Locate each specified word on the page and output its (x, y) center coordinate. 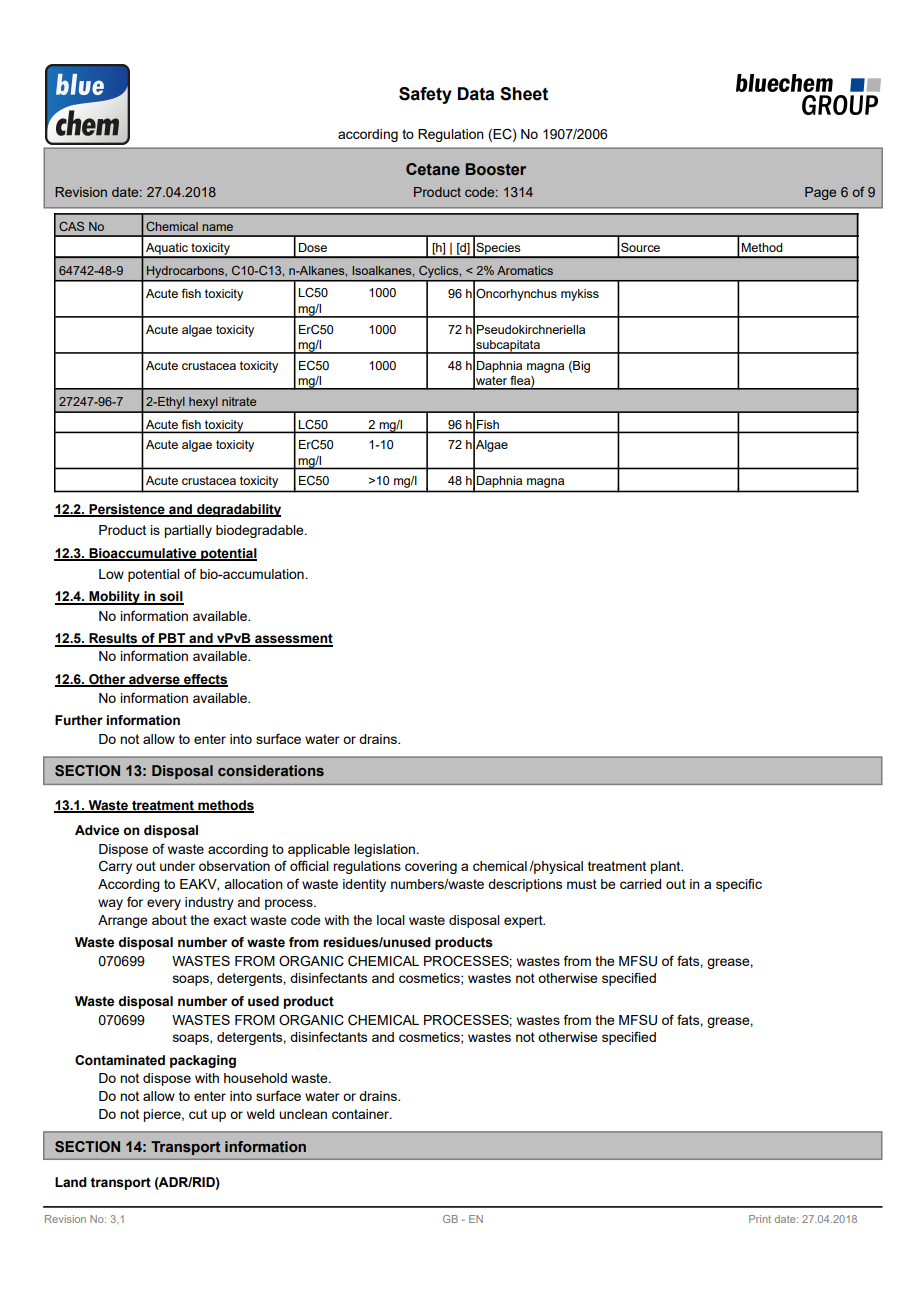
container (362, 1114)
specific (739, 885)
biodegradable (261, 531)
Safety (425, 95)
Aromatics (525, 270)
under (177, 866)
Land (71, 1182)
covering (431, 867)
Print (760, 1219)
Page (820, 193)
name (217, 227)
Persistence (127, 510)
